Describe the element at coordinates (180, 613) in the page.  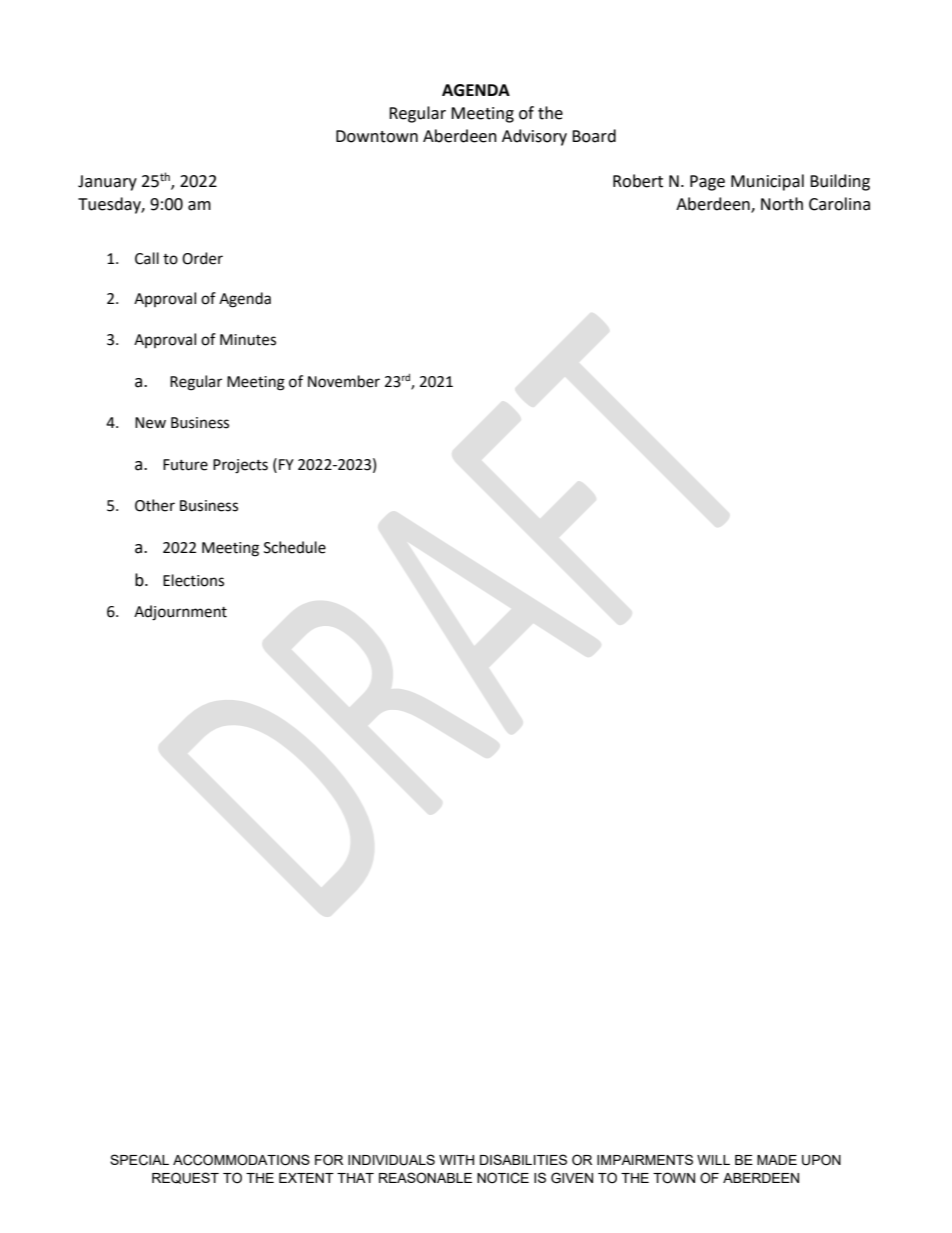
I see `Adjournment` at that location.
